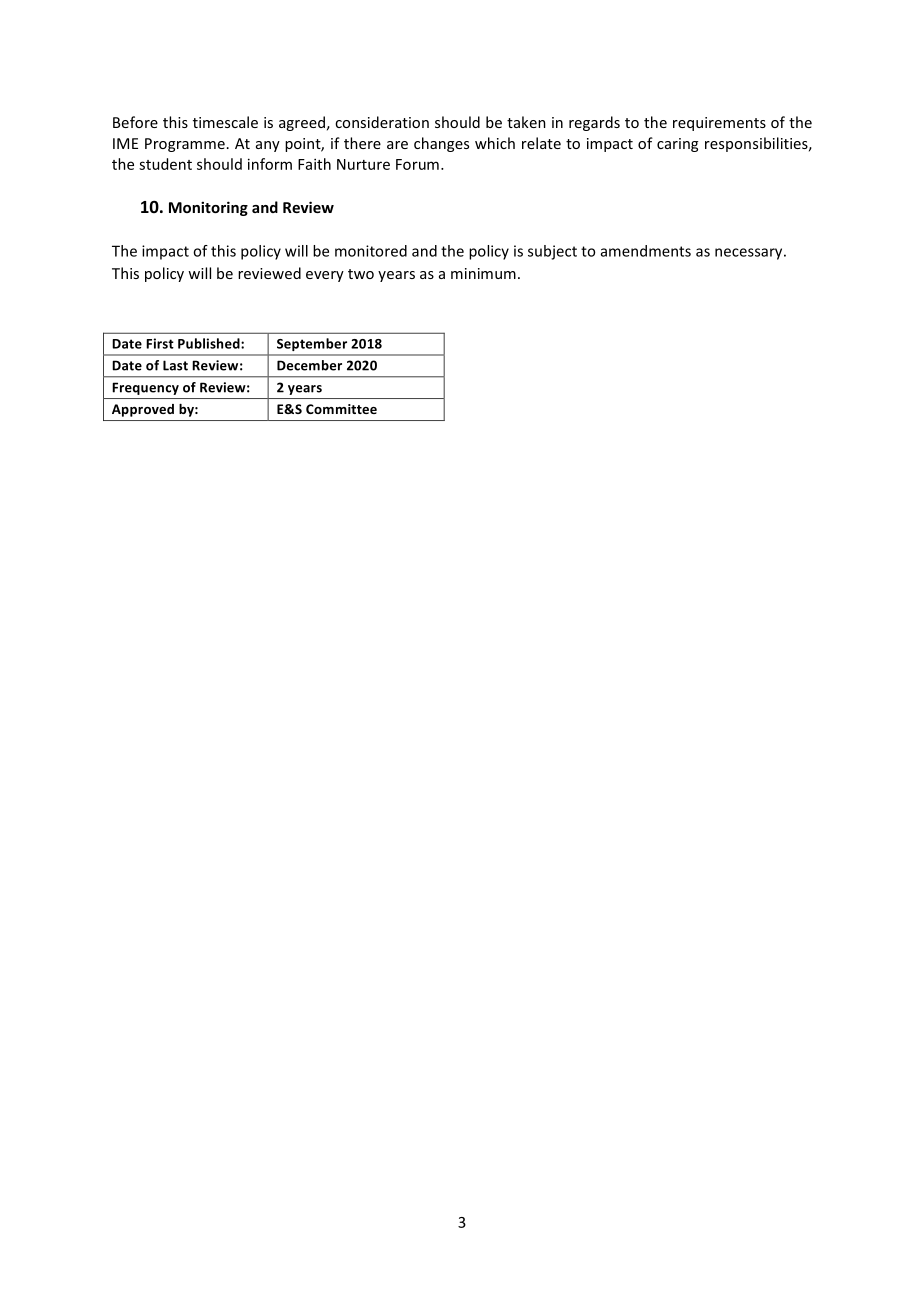  I want to click on Last, so click(175, 365).
